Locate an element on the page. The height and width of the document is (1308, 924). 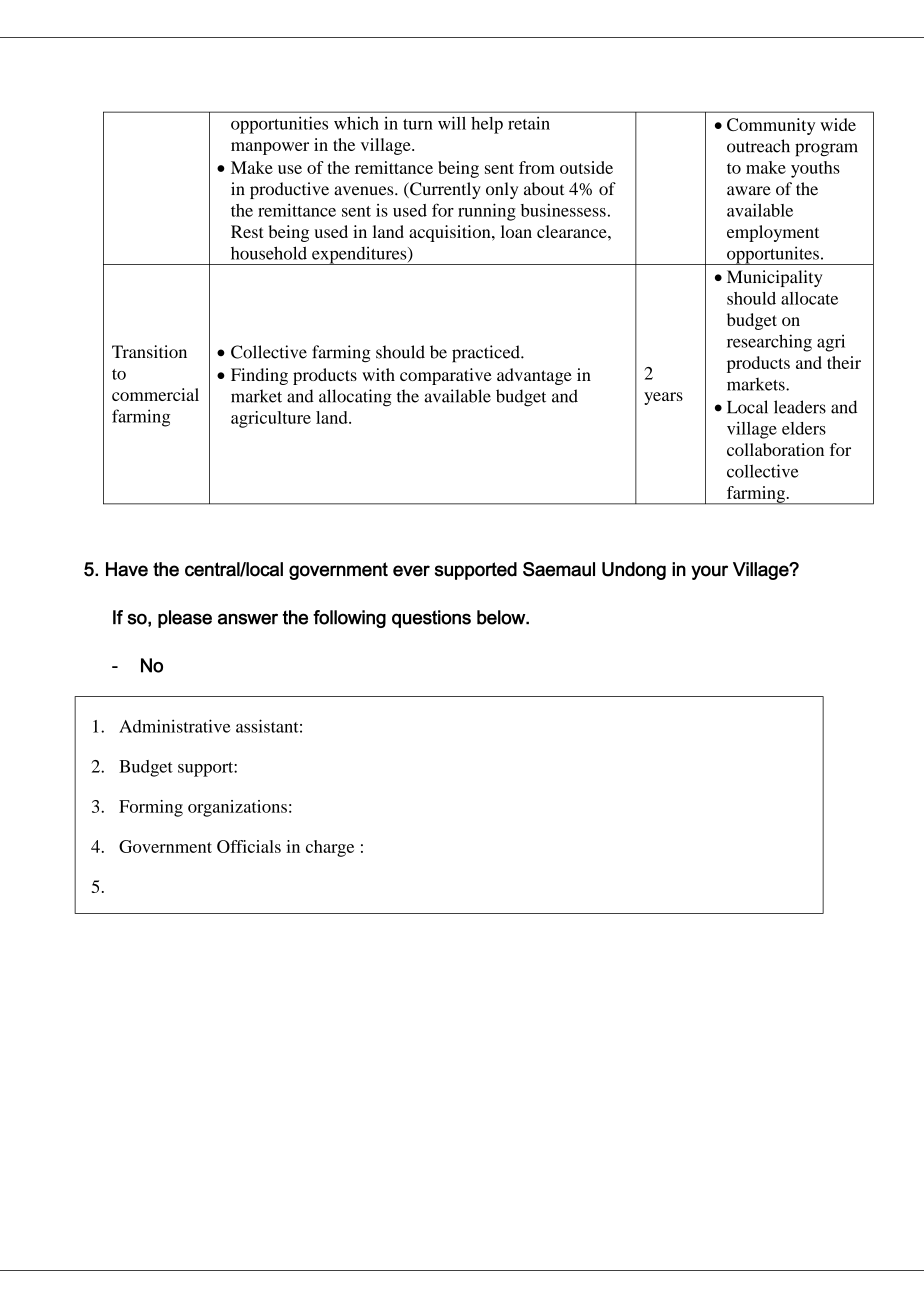
Finding is located at coordinates (259, 376).
